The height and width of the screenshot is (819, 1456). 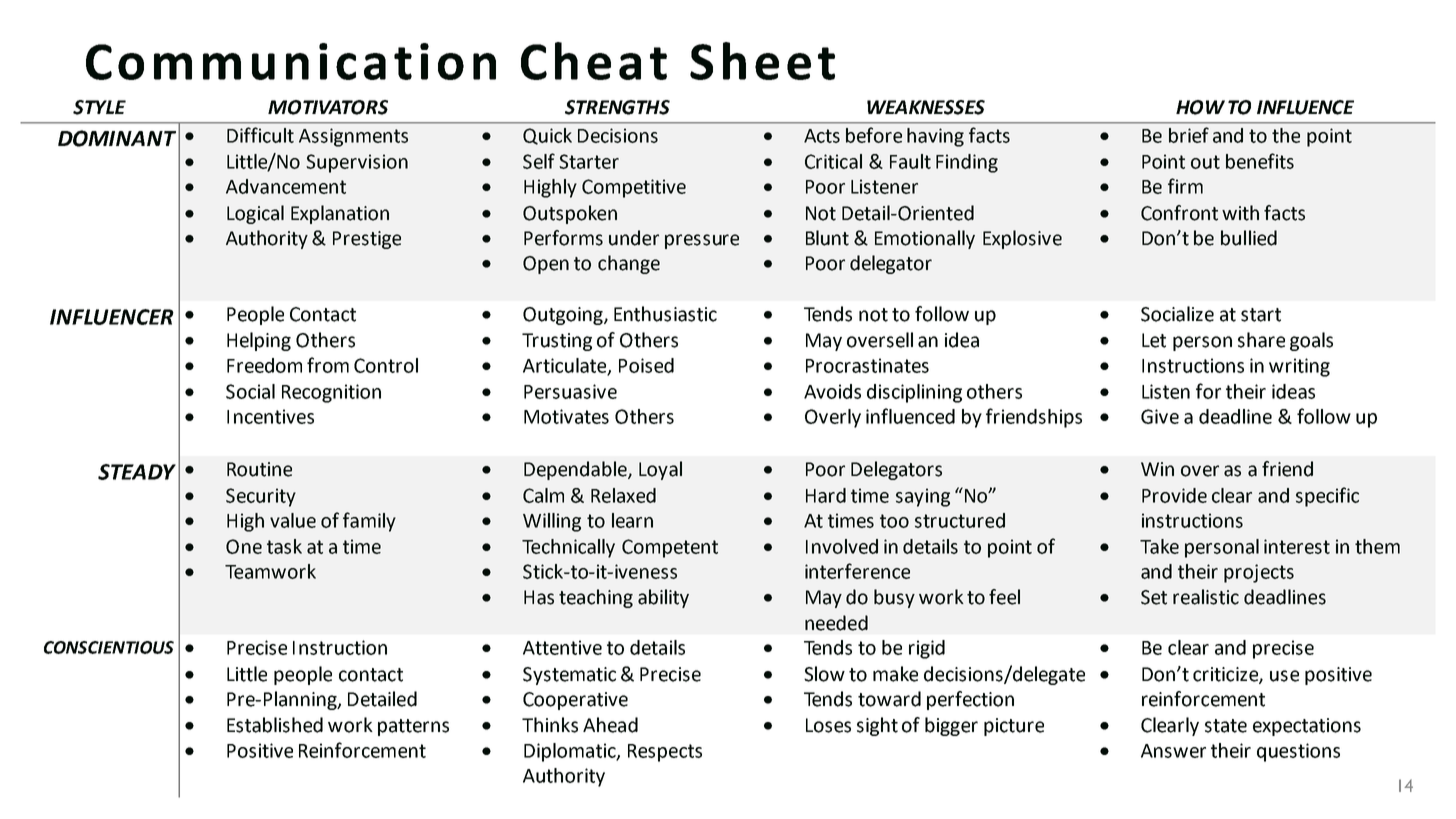 What do you see at coordinates (275, 725) in the screenshot?
I see `Established` at bounding box center [275, 725].
